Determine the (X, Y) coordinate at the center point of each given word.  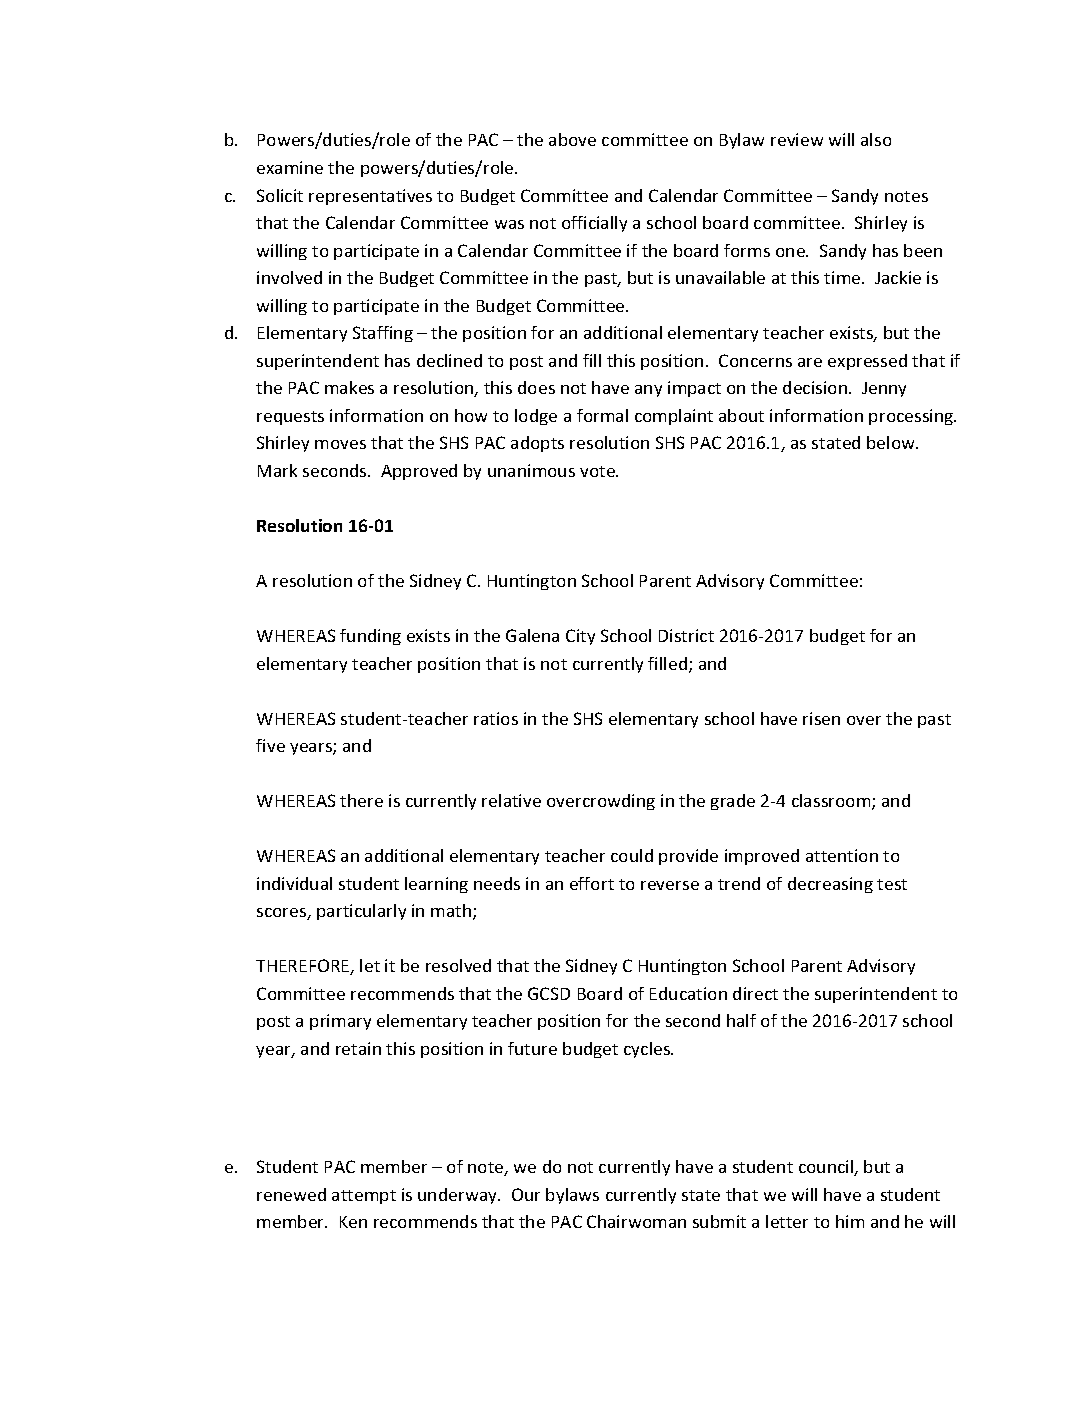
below (892, 442)
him (850, 1221)
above (572, 139)
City (580, 637)
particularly (361, 912)
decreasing (830, 885)
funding (370, 637)
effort (592, 883)
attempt (364, 1197)
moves (340, 444)
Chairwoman (636, 1221)
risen (821, 718)
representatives (370, 197)
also (876, 139)
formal (602, 415)
